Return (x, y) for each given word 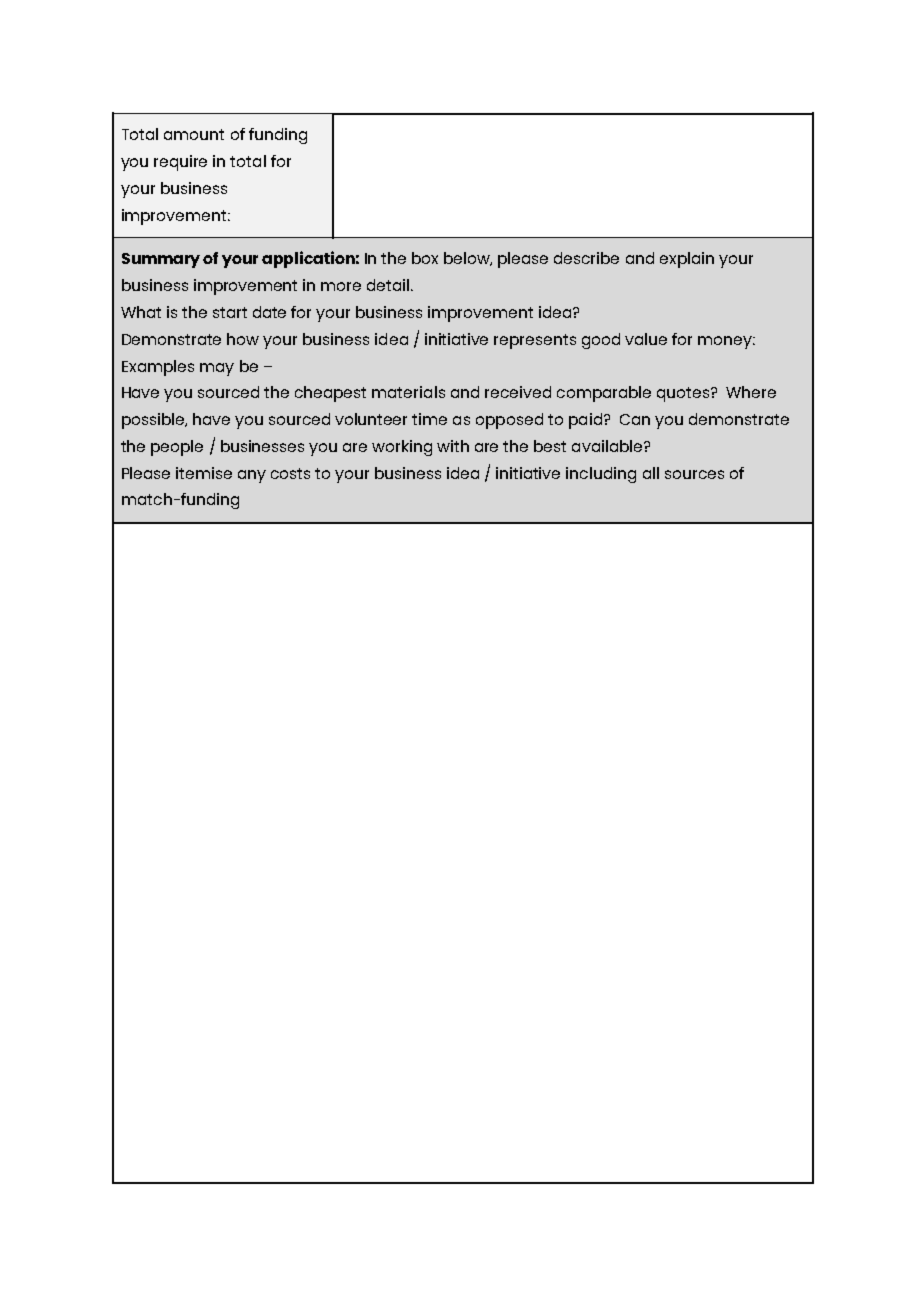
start (230, 312)
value (646, 339)
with (453, 446)
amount (194, 134)
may (217, 369)
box (425, 258)
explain (687, 260)
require (180, 163)
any (252, 476)
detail (389, 285)
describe (586, 258)
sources (694, 474)
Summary (161, 260)
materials (408, 392)
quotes (684, 394)
